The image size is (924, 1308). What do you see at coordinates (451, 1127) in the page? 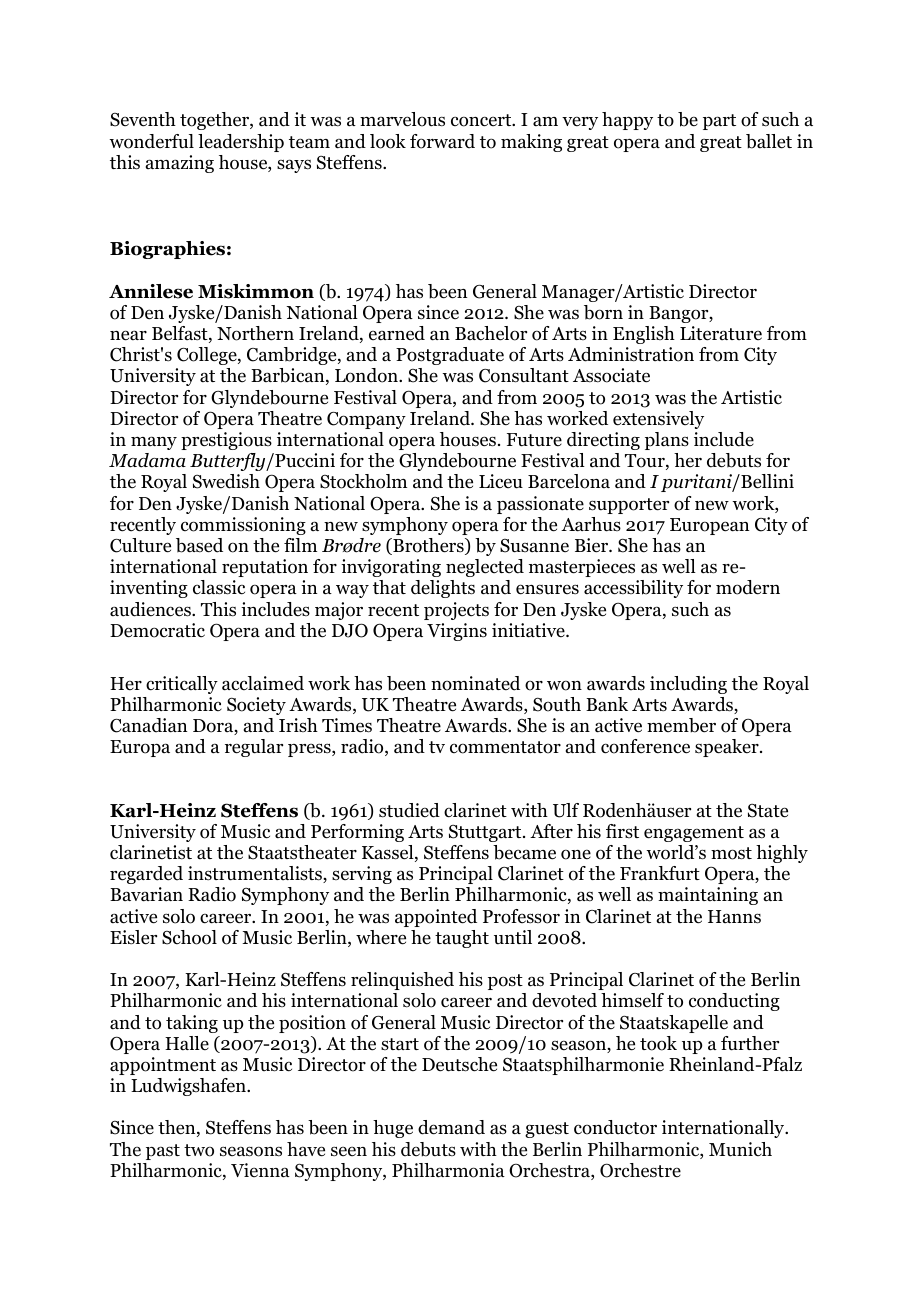
I see `demand` at bounding box center [451, 1127].
